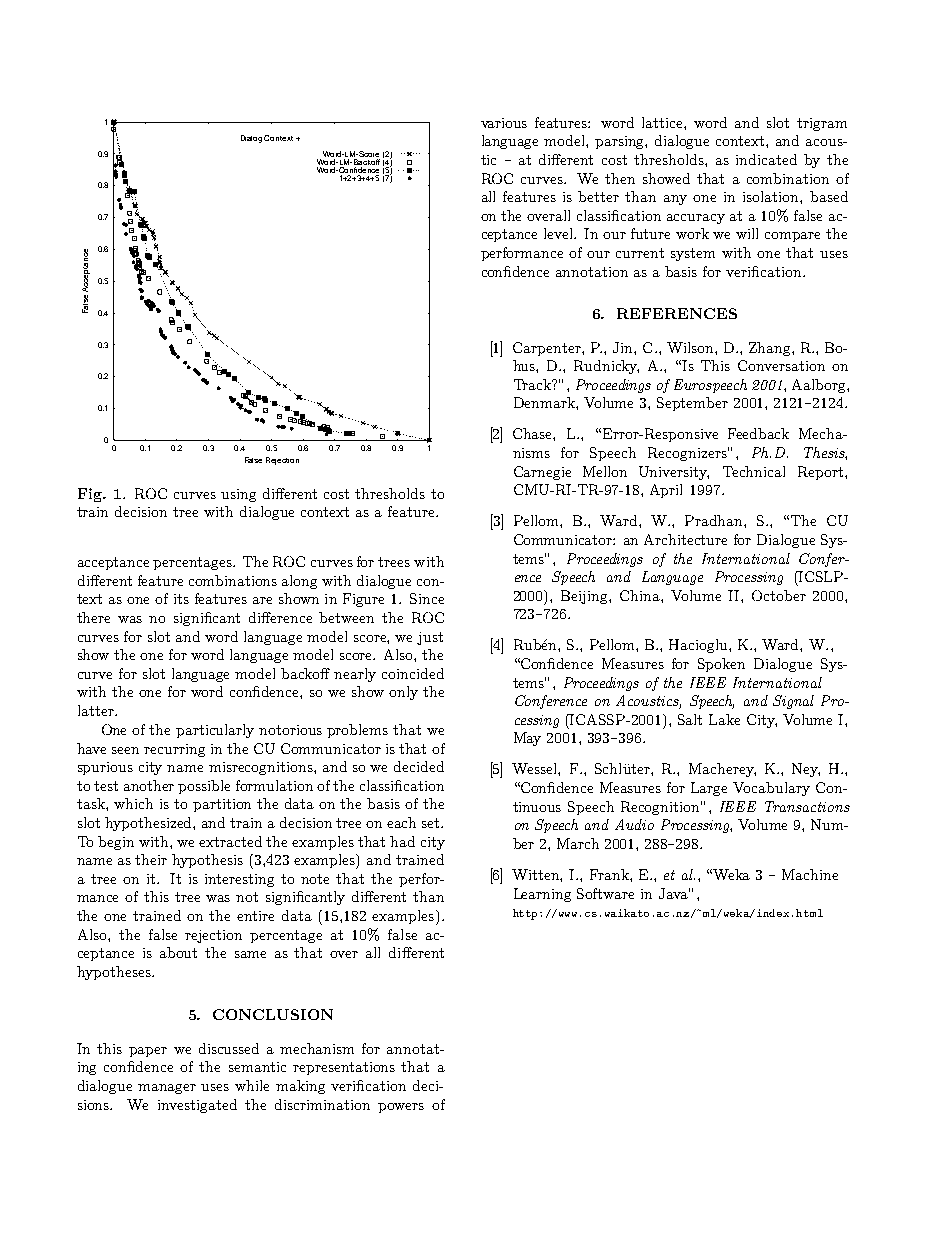  Describe the element at coordinates (238, 495) in the screenshot. I see `using` at that location.
